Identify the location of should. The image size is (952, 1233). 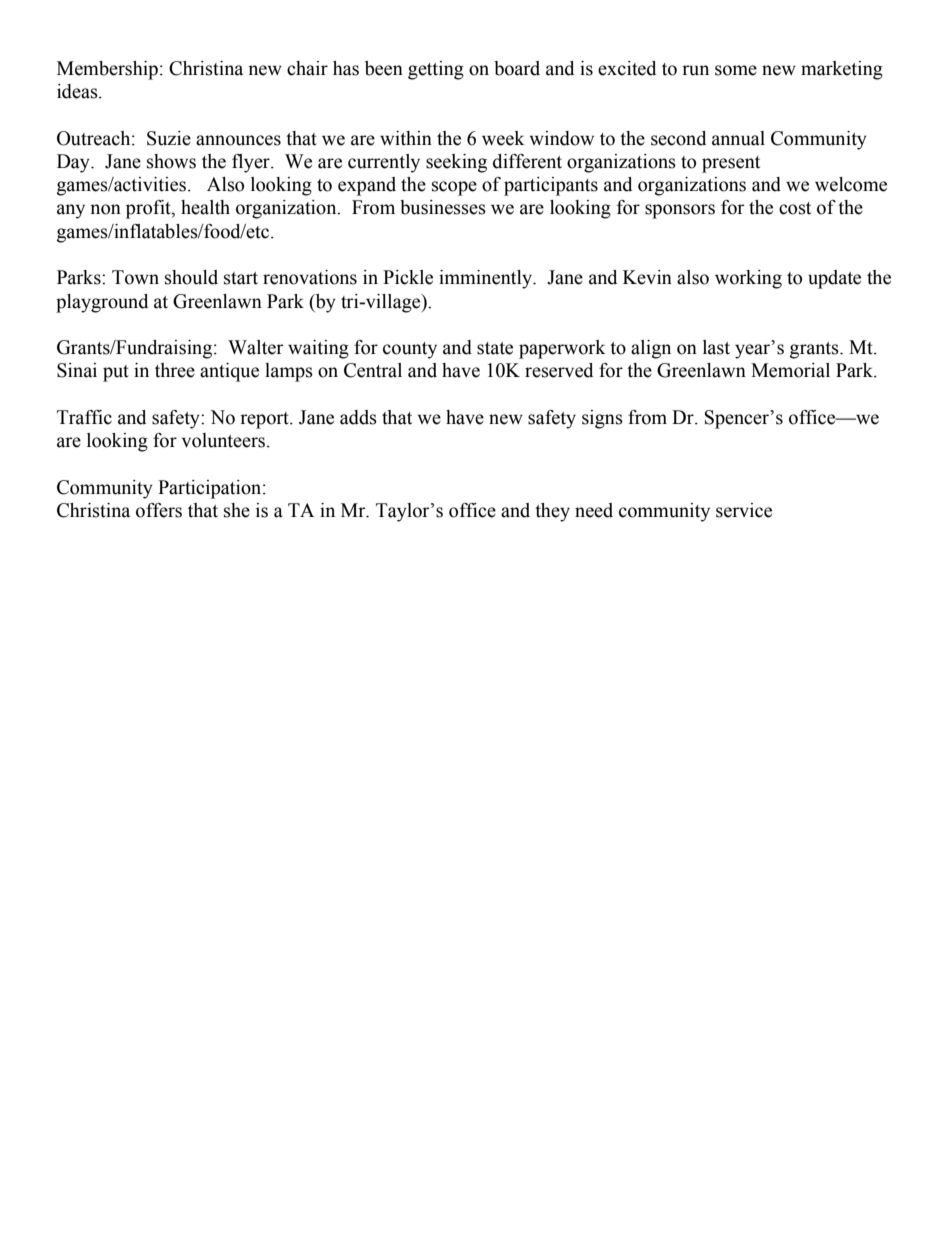
(191, 277).
